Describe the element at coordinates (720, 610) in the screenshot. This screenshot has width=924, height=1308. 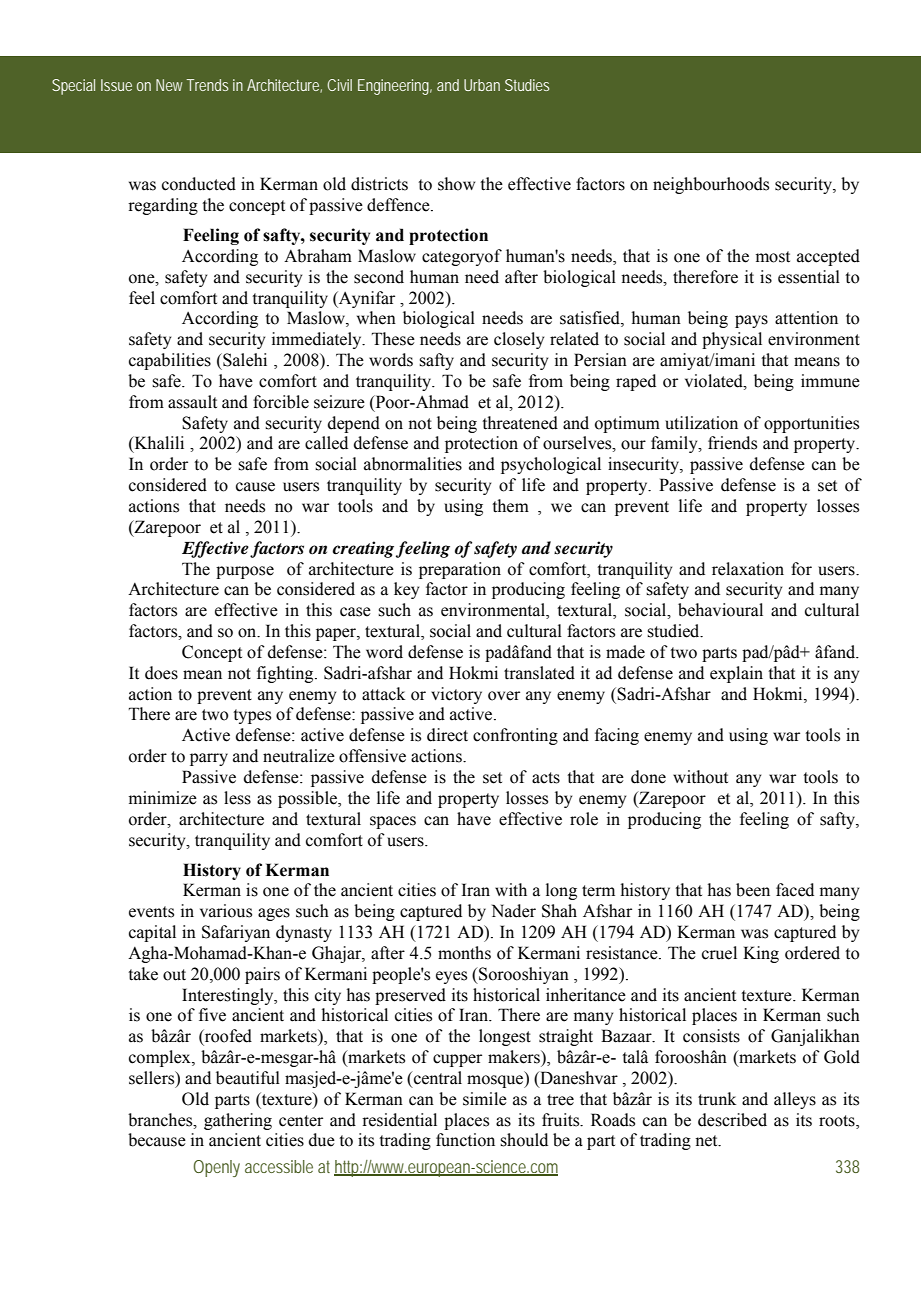
I see `behavioural` at that location.
